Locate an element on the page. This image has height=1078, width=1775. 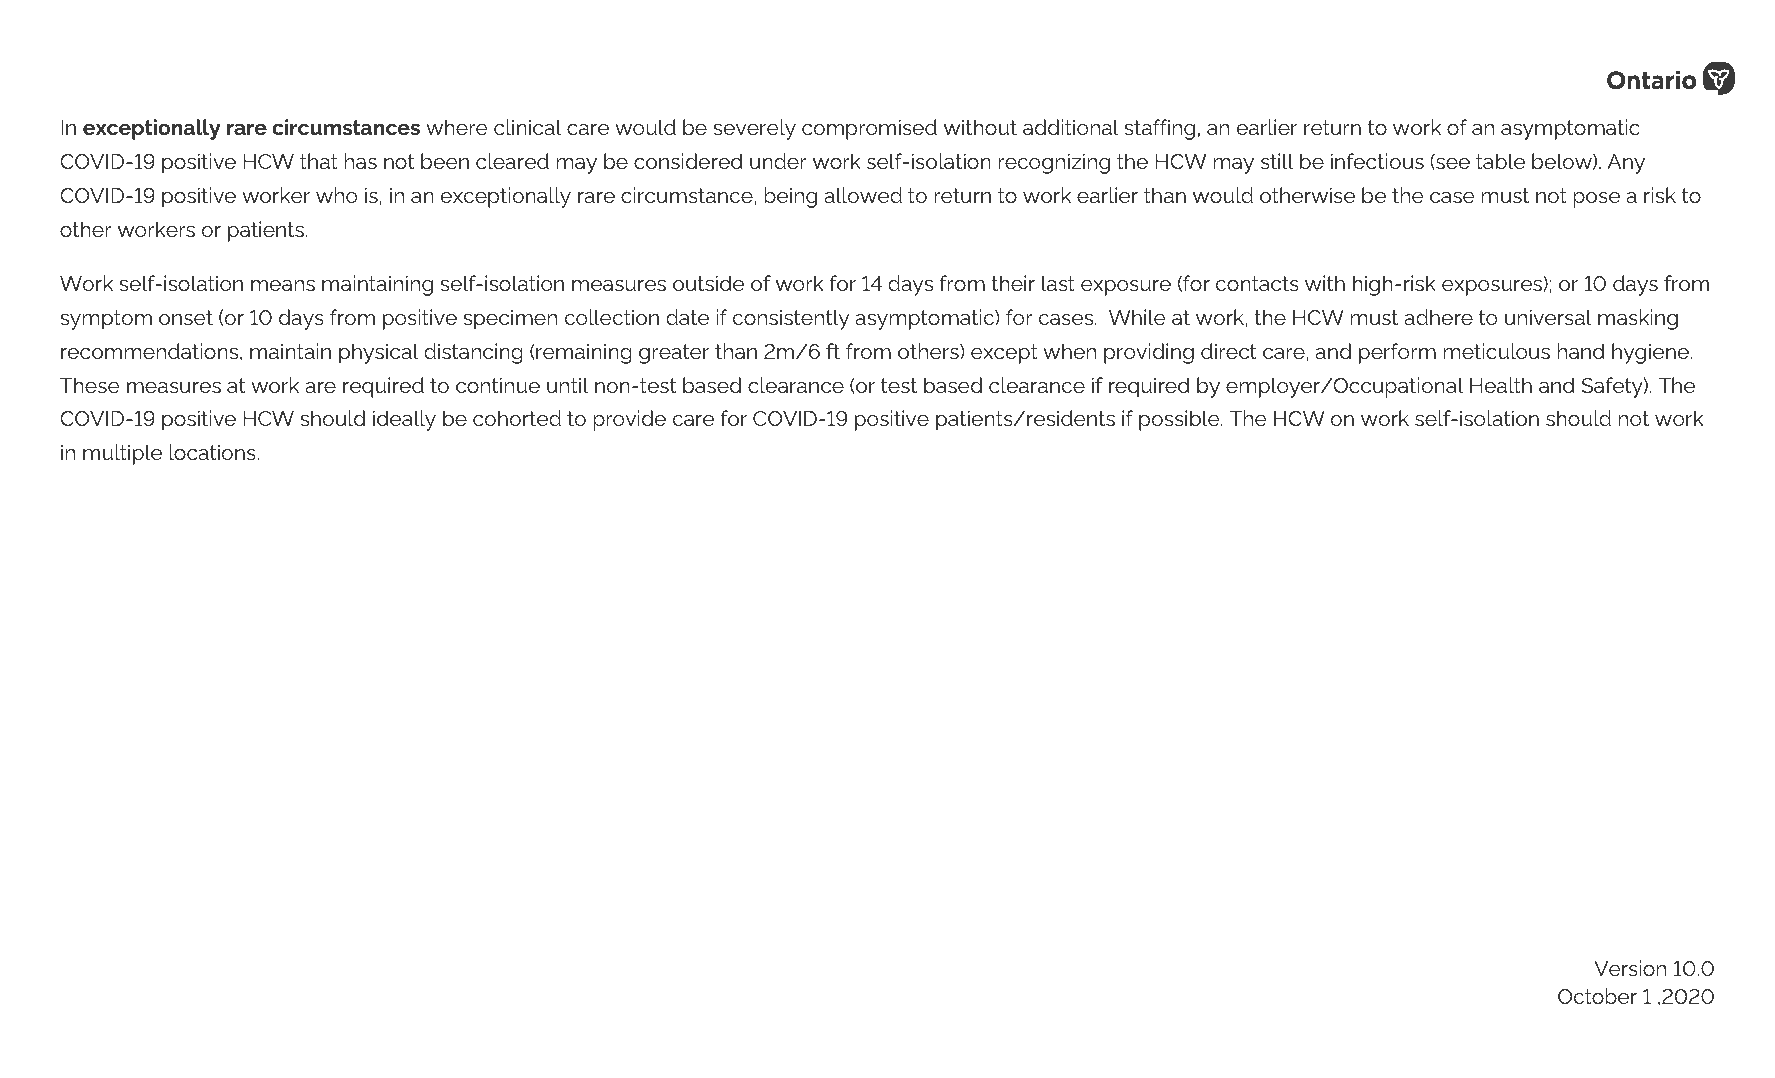
provide is located at coordinates (630, 420).
